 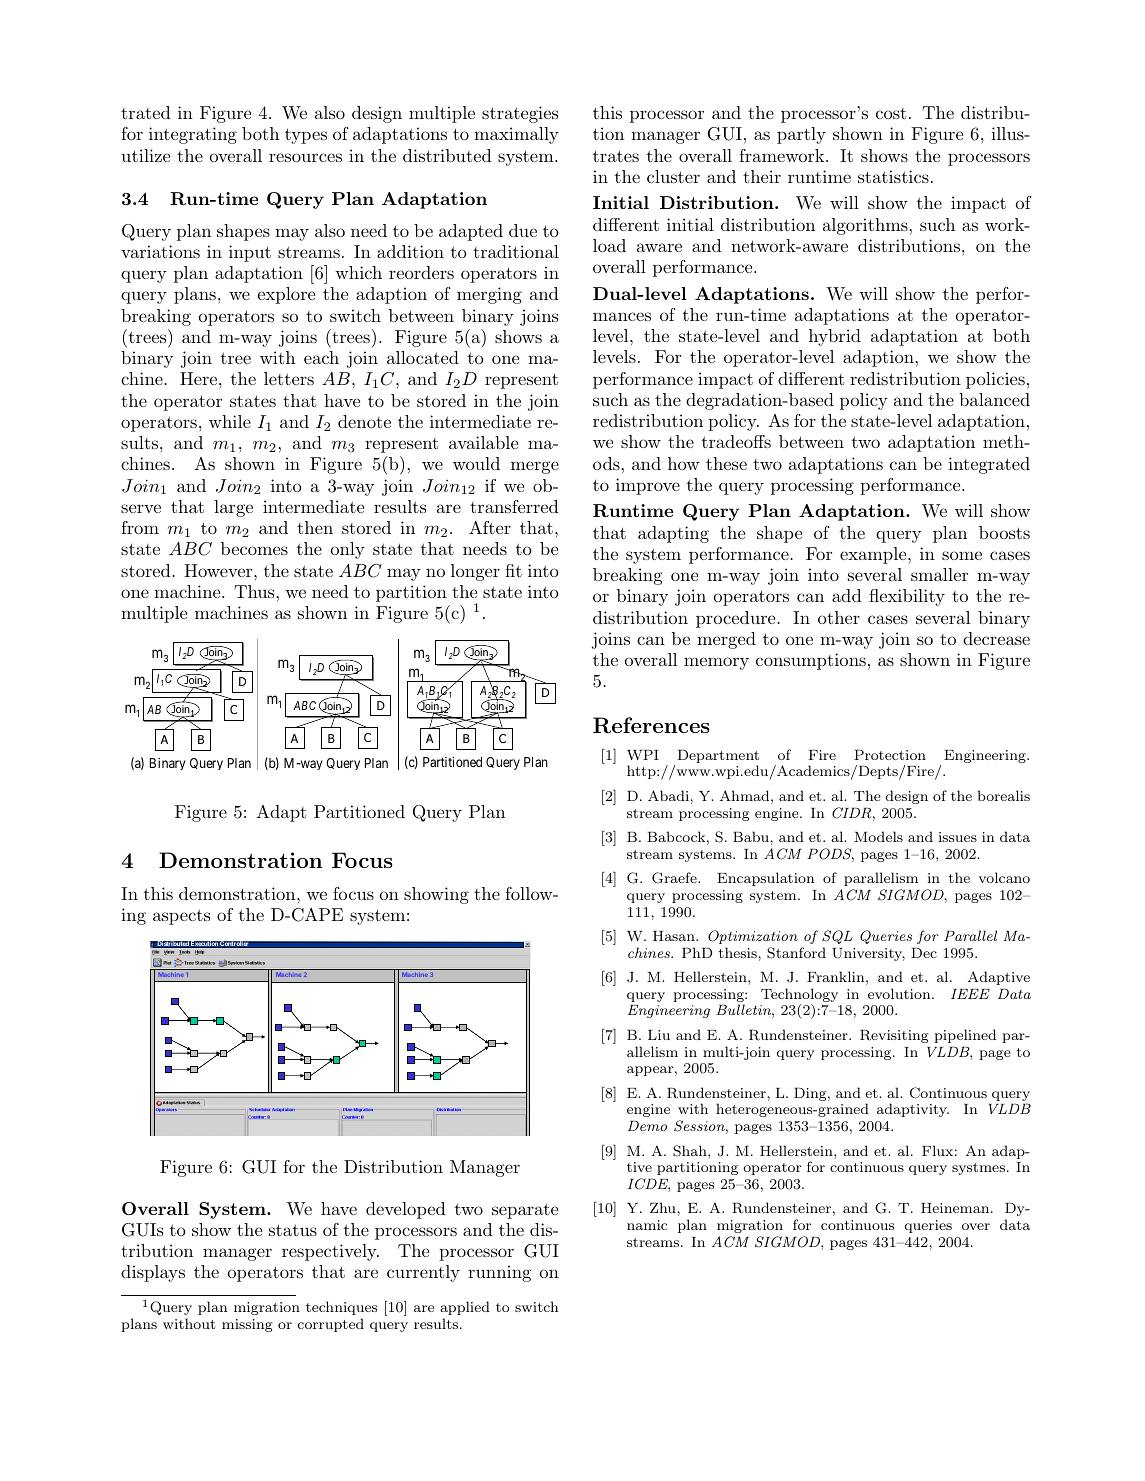 What do you see at coordinates (516, 135) in the screenshot?
I see `maximally` at bounding box center [516, 135].
